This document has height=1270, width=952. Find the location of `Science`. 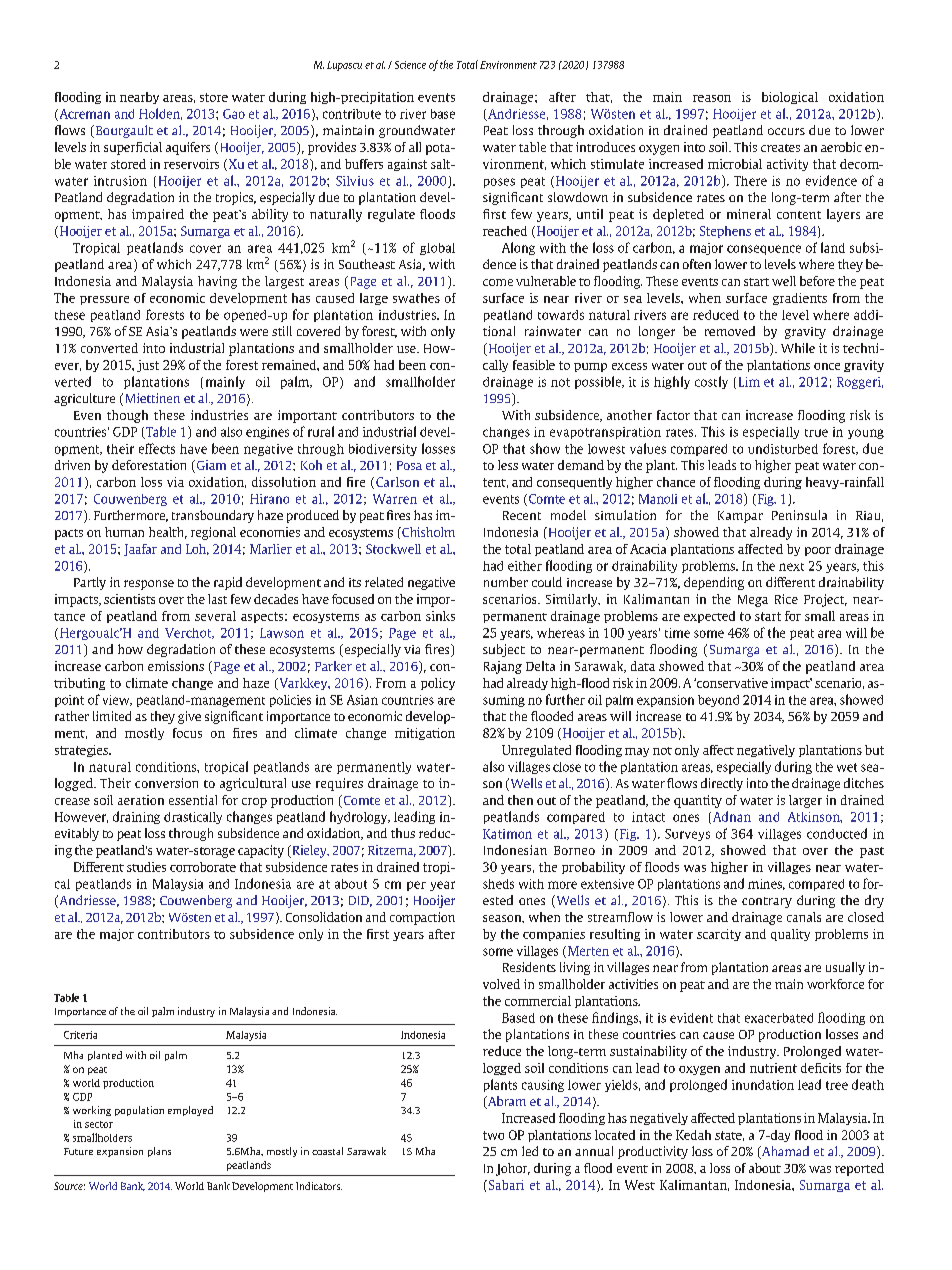

Science is located at coordinates (410, 65).
